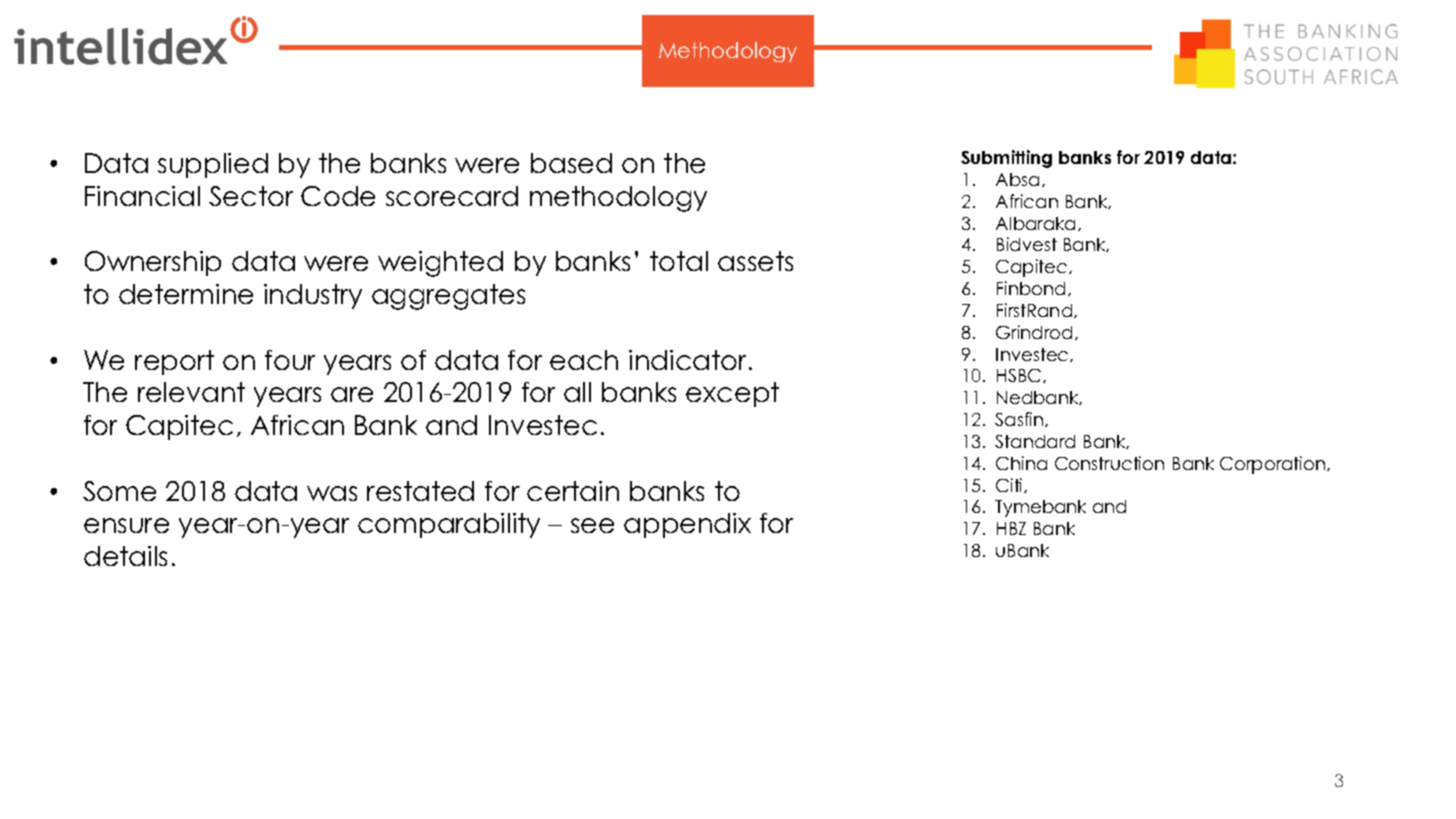 The width and height of the image is (1456, 819). What do you see at coordinates (125, 556) in the image?
I see `details` at bounding box center [125, 556].
